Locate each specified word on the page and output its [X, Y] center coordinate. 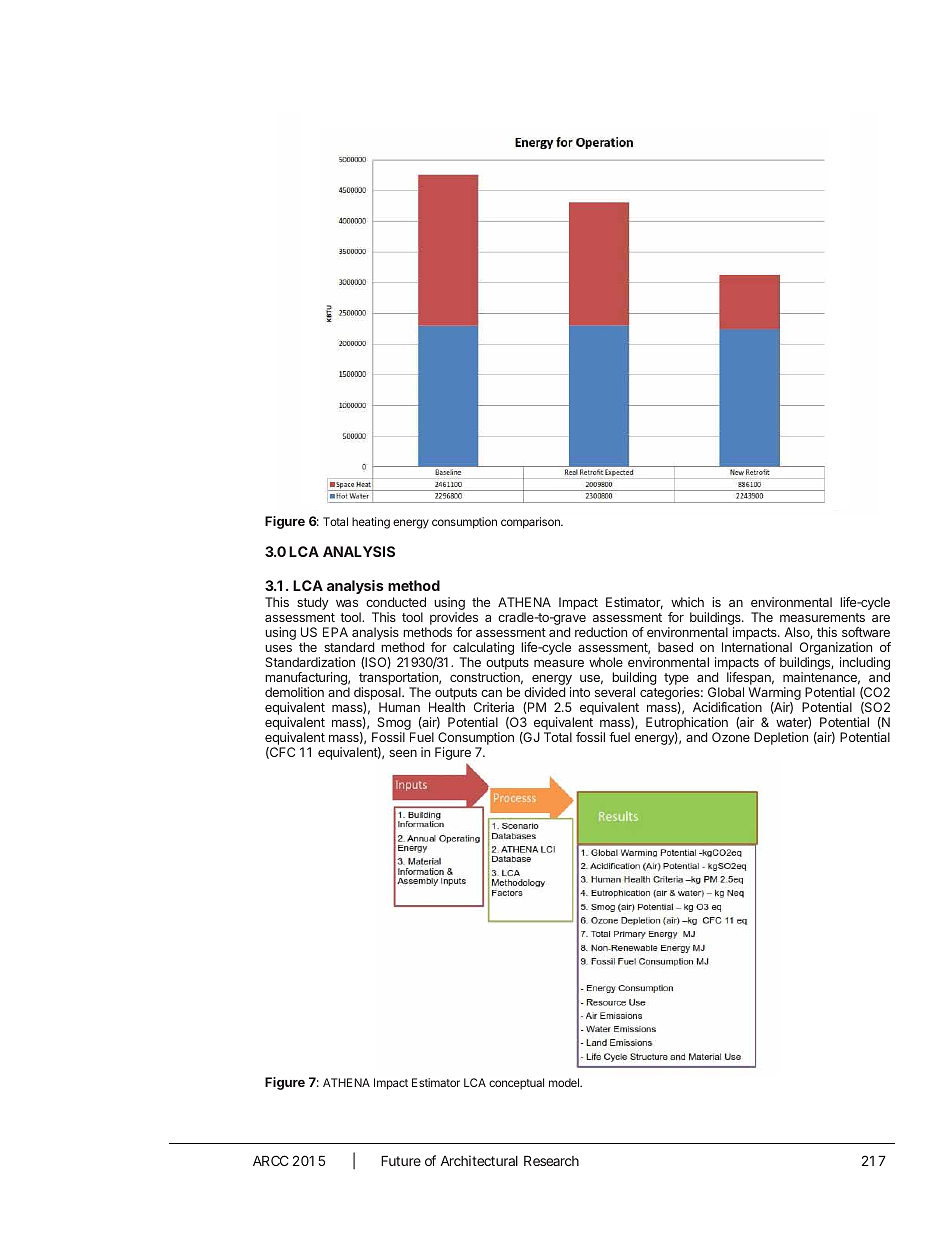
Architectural [479, 1160]
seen [403, 753]
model [565, 1082]
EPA [335, 632]
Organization [836, 650]
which [687, 602]
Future [401, 1161]
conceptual [516, 1084]
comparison [531, 523]
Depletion [781, 738]
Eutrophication [687, 725]
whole [606, 662]
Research [551, 1161]
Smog [394, 725]
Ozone [731, 737]
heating [371, 523]
